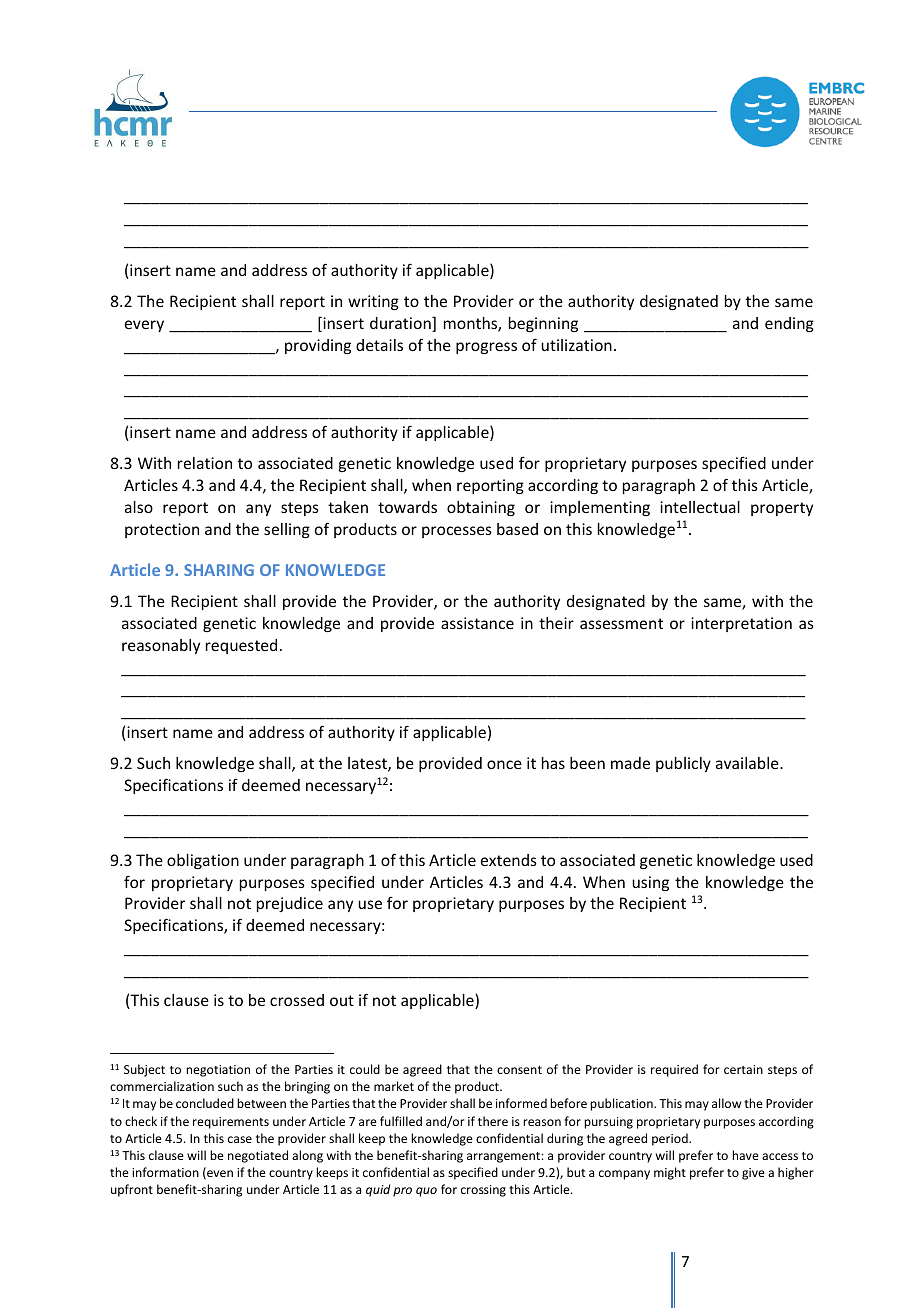 Image resolution: width=924 pixels, height=1308 pixels. Describe the element at coordinates (486, 348) in the image. I see `progress` at that location.
